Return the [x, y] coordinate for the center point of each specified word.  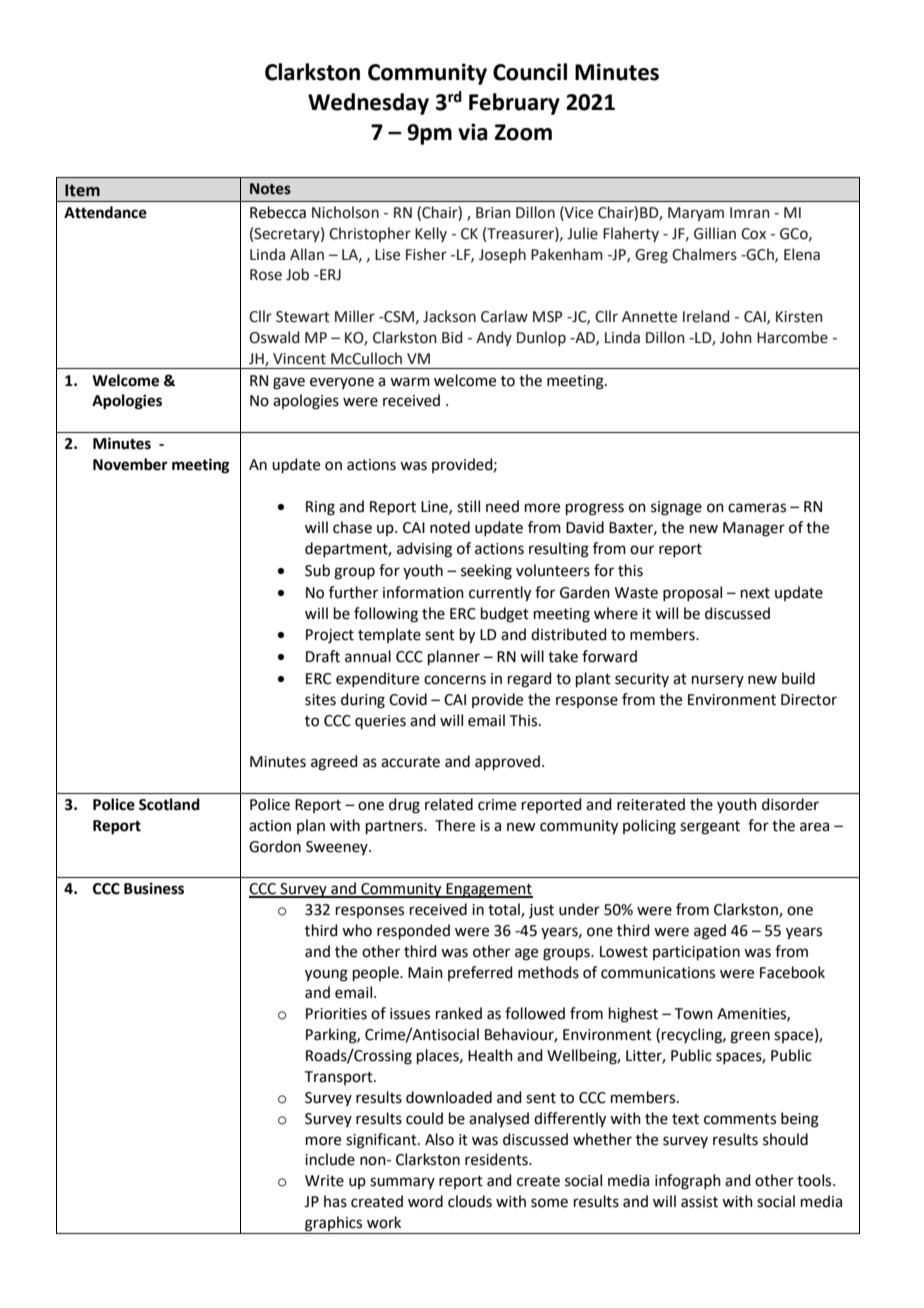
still [468, 506]
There [455, 825]
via [472, 132]
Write [324, 1181]
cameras [757, 508]
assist [699, 1202]
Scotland [169, 804]
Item [82, 190]
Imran [750, 213]
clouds [470, 1201]
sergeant [710, 828]
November [130, 464]
